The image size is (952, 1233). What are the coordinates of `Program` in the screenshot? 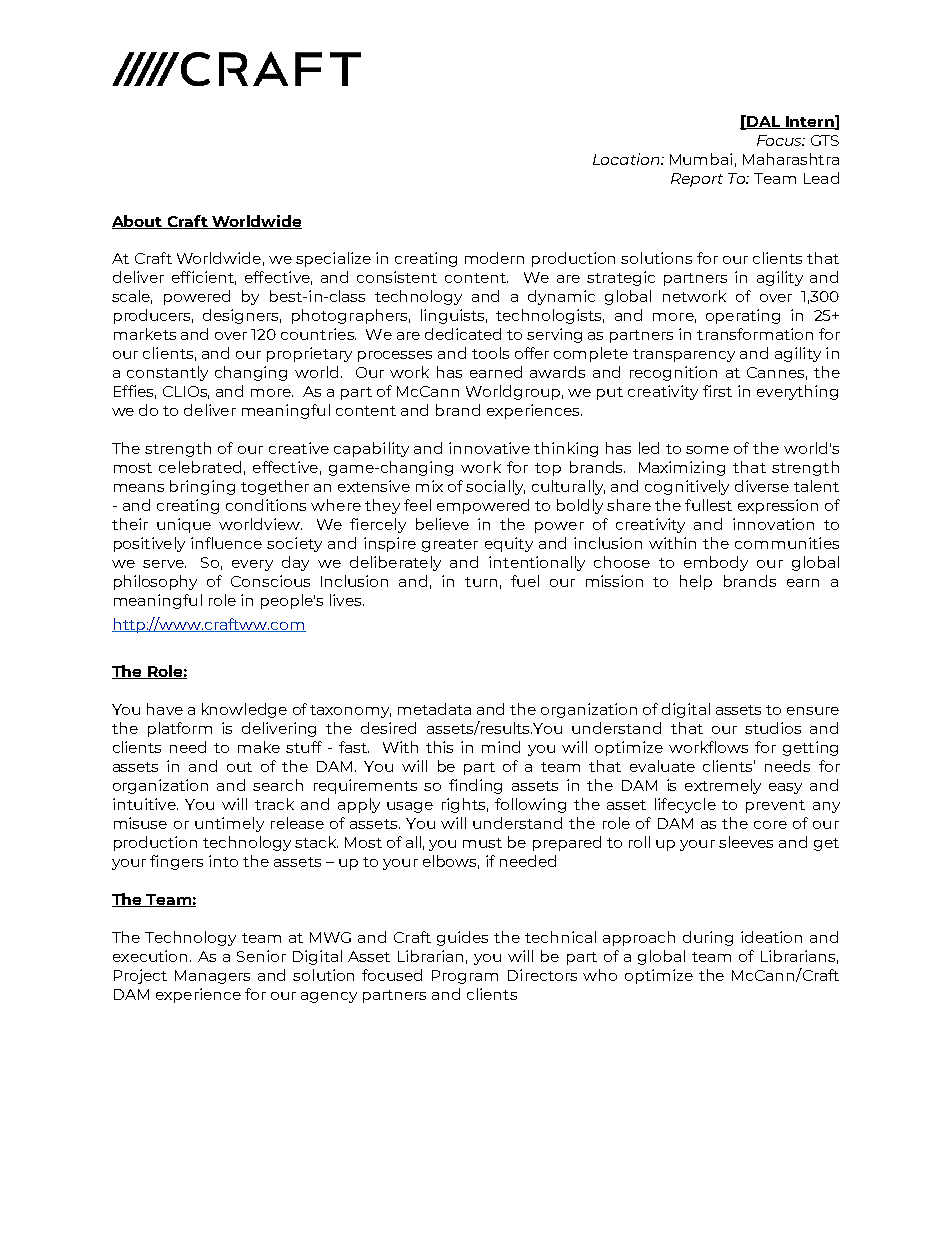 It's located at (465, 977).
